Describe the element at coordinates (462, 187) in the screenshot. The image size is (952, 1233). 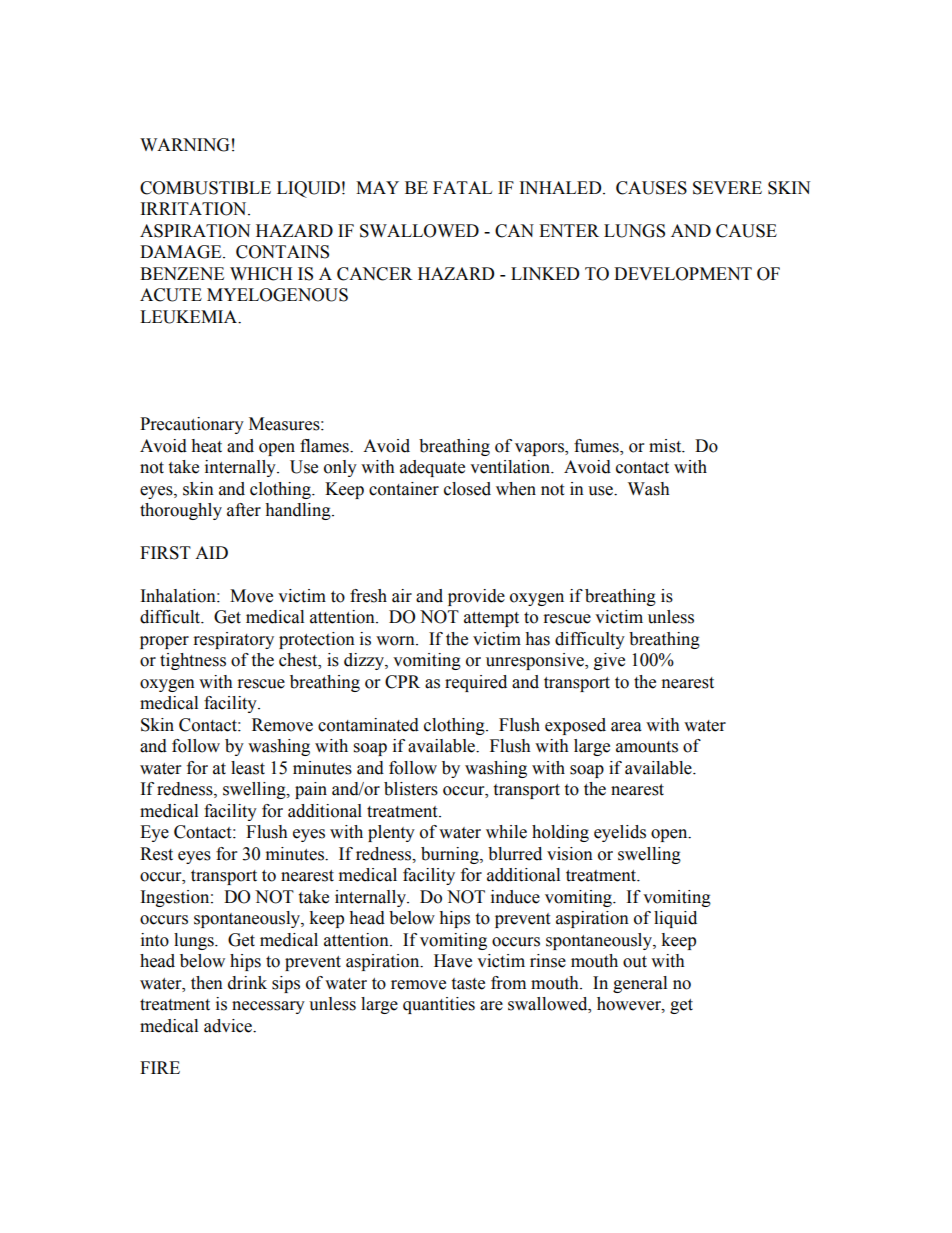
I see `FATAL` at that location.
